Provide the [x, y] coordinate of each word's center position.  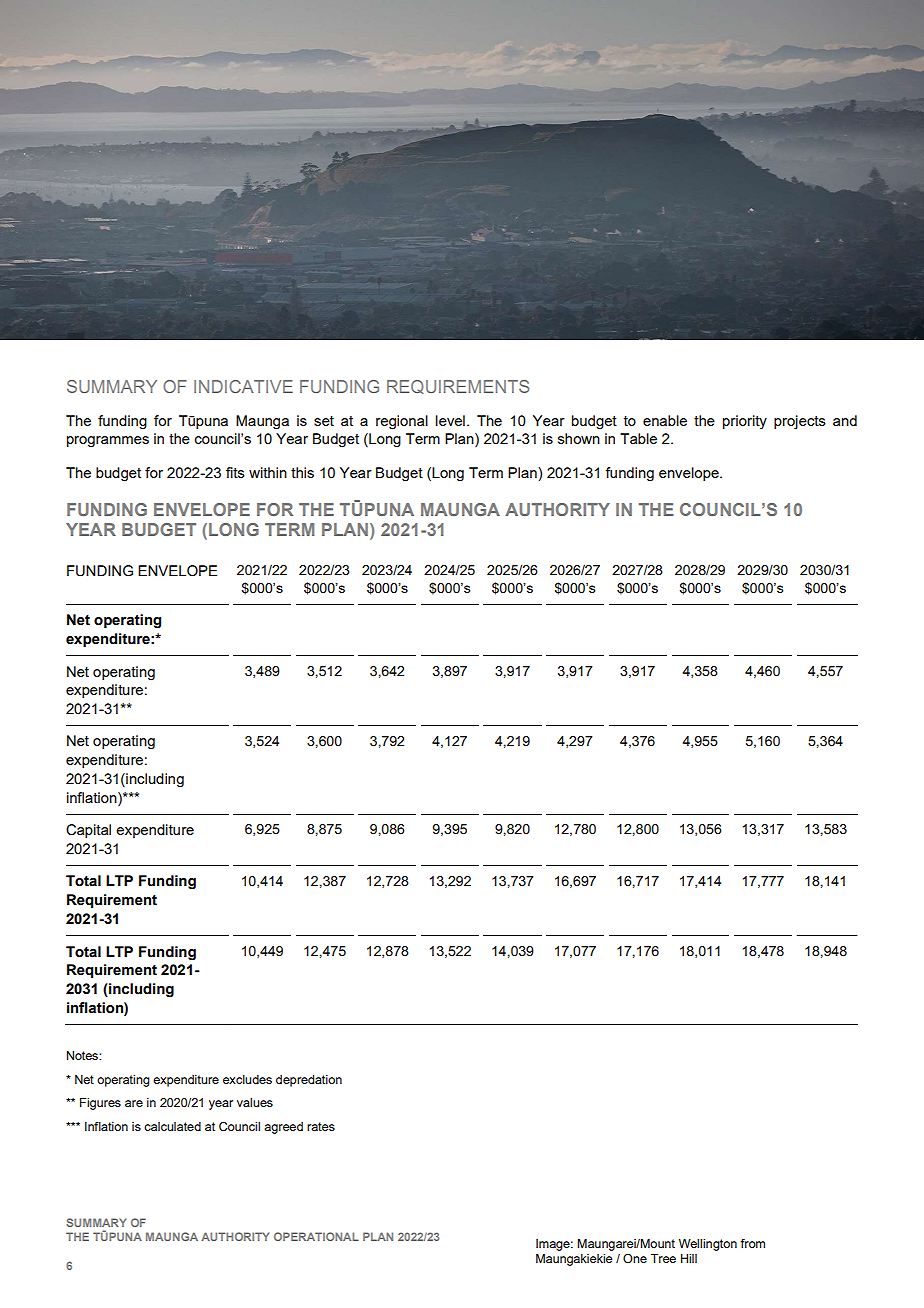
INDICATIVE [243, 386]
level [450, 420]
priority [745, 422]
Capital [88, 831]
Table [638, 438]
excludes [247, 1079]
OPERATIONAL [316, 1236]
